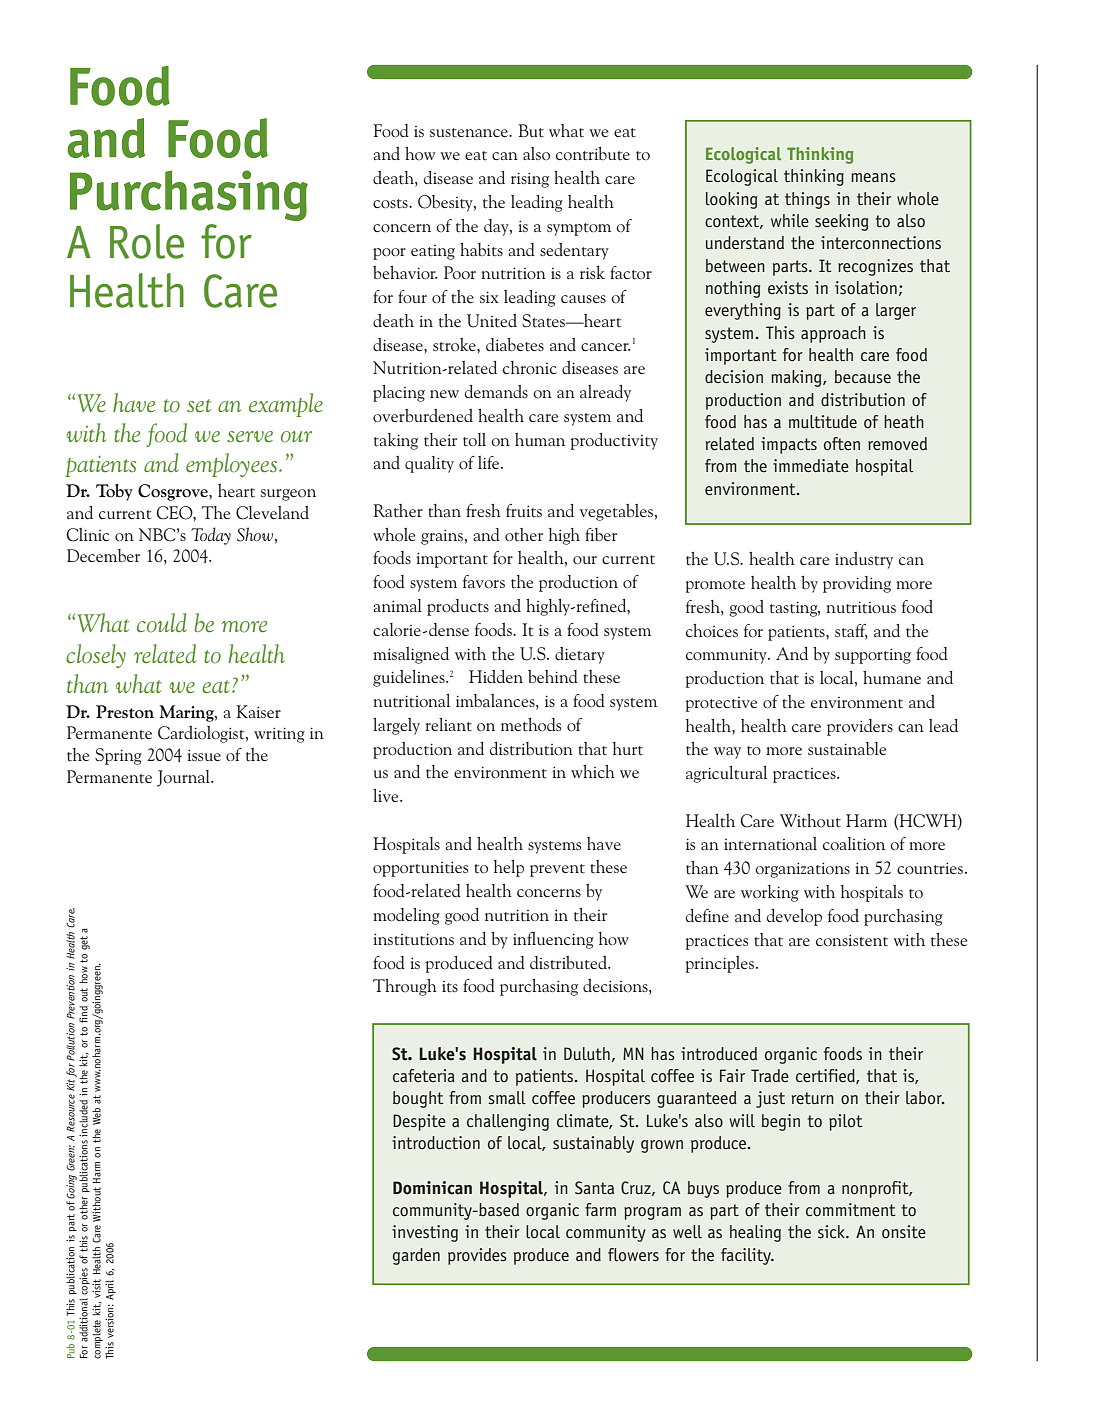 The height and width of the image is (1426, 1102). What do you see at coordinates (416, 1256) in the image?
I see `garden` at bounding box center [416, 1256].
